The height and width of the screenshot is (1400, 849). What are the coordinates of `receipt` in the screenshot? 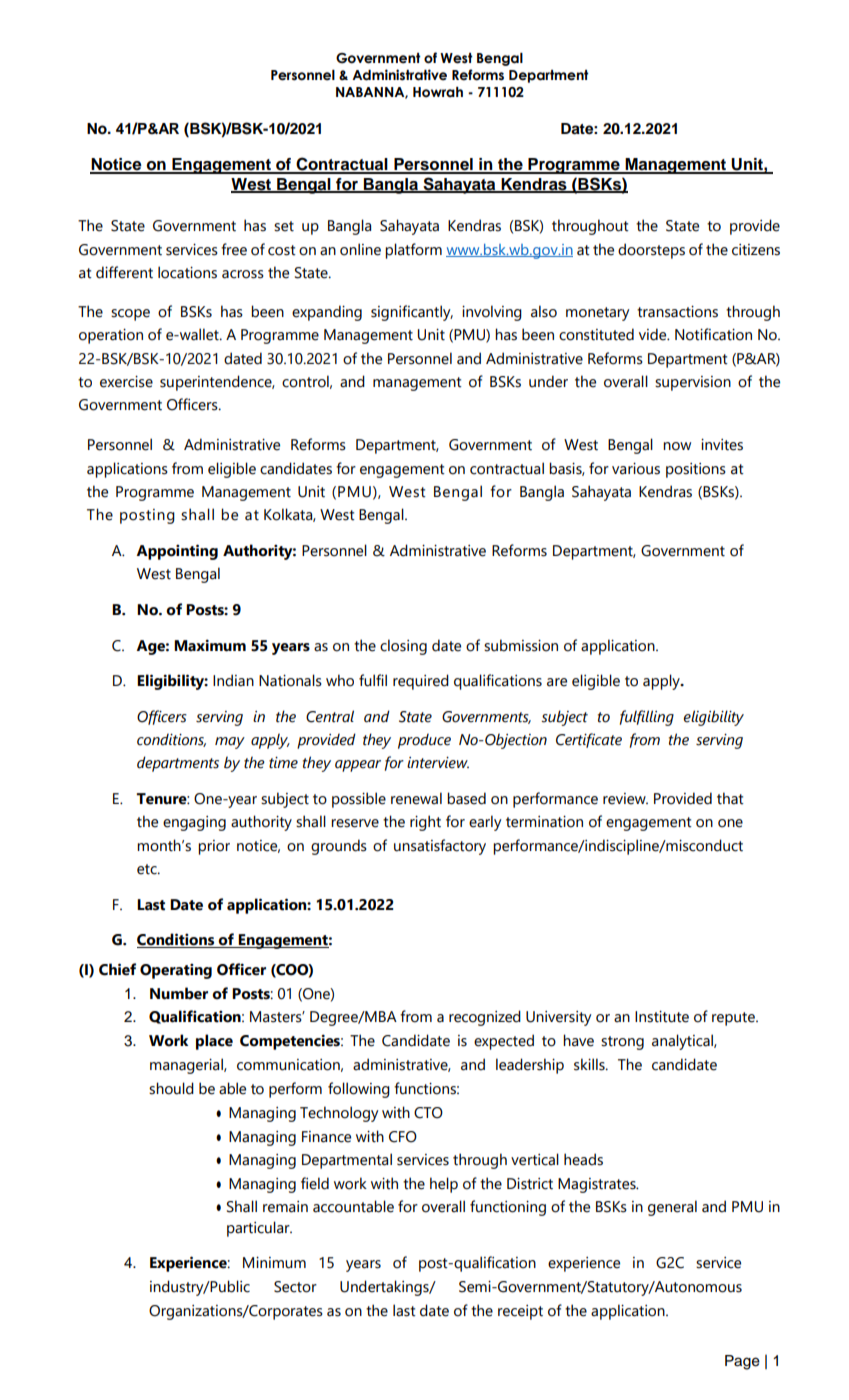 It's located at (520, 1312).
